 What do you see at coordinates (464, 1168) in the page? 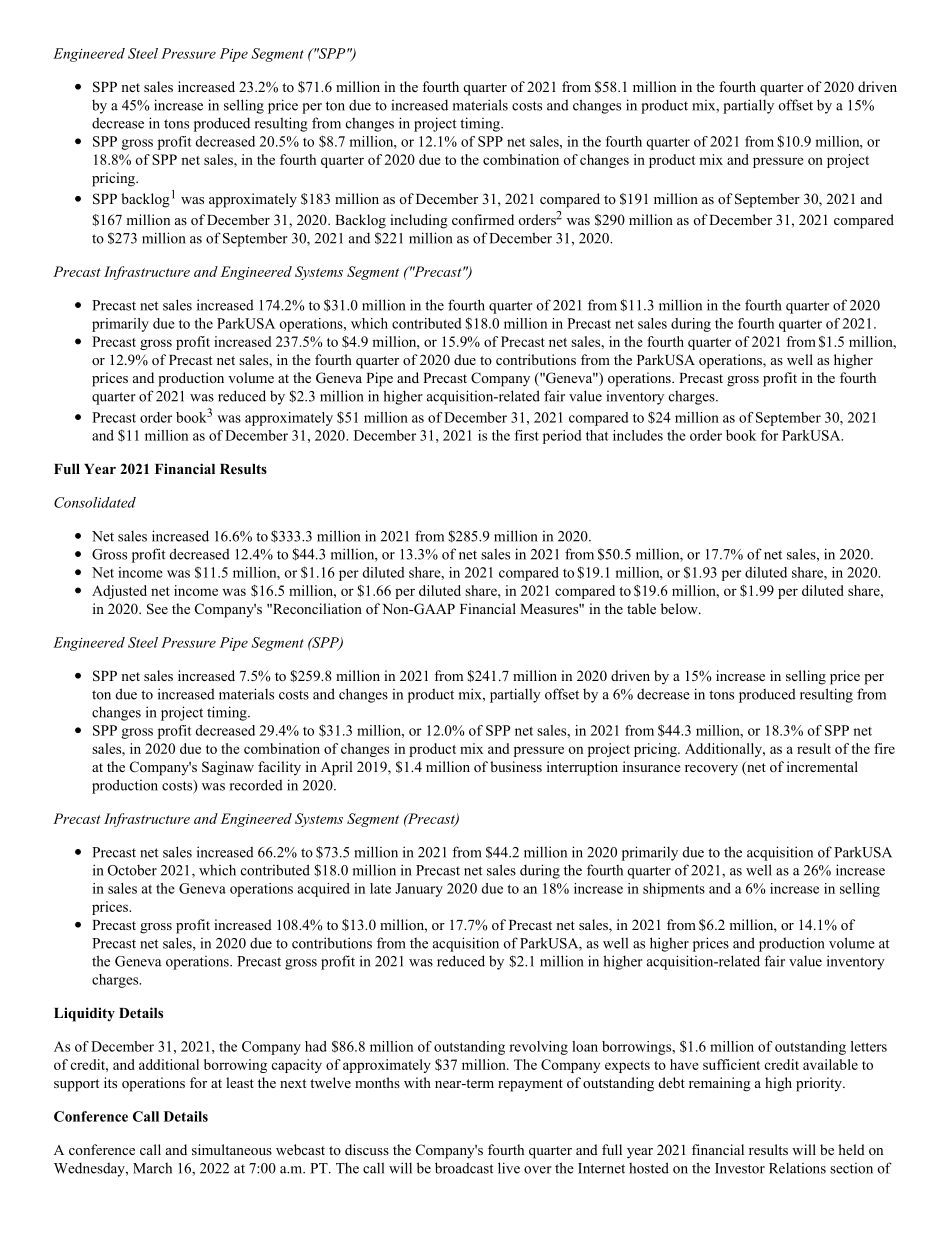
I see `broadcast` at bounding box center [464, 1168].
